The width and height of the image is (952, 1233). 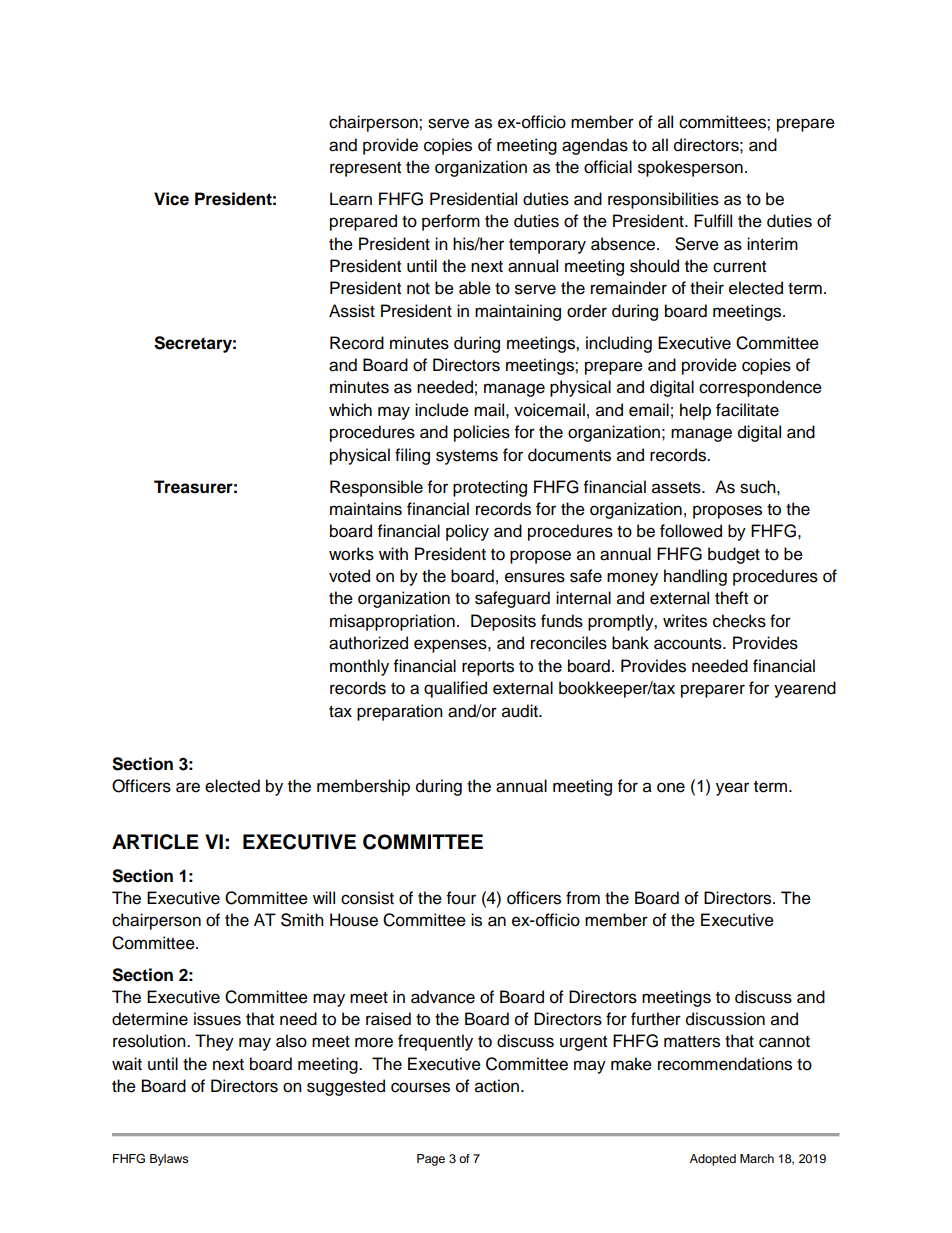 I want to click on spokesperson, so click(x=690, y=168).
